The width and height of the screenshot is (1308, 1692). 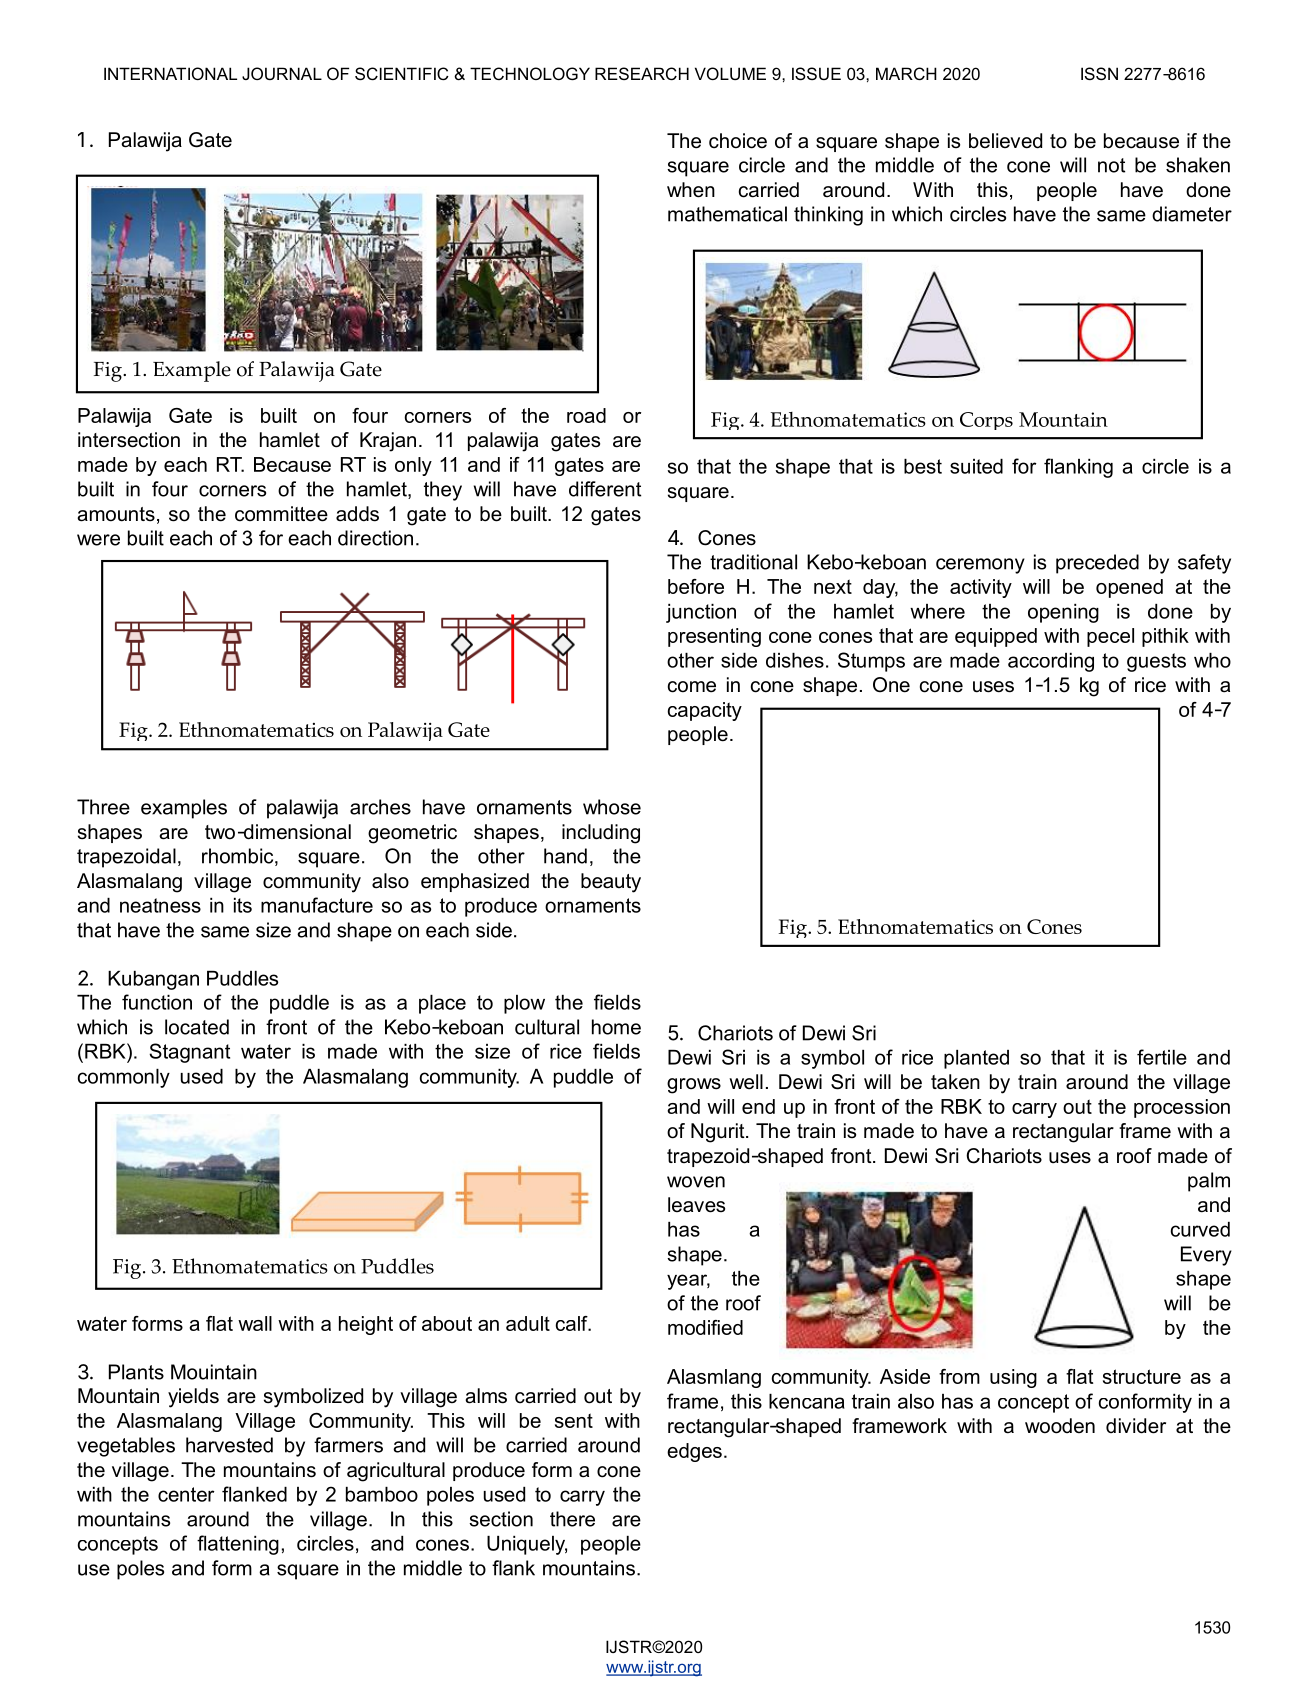 I want to click on committee, so click(x=281, y=514).
